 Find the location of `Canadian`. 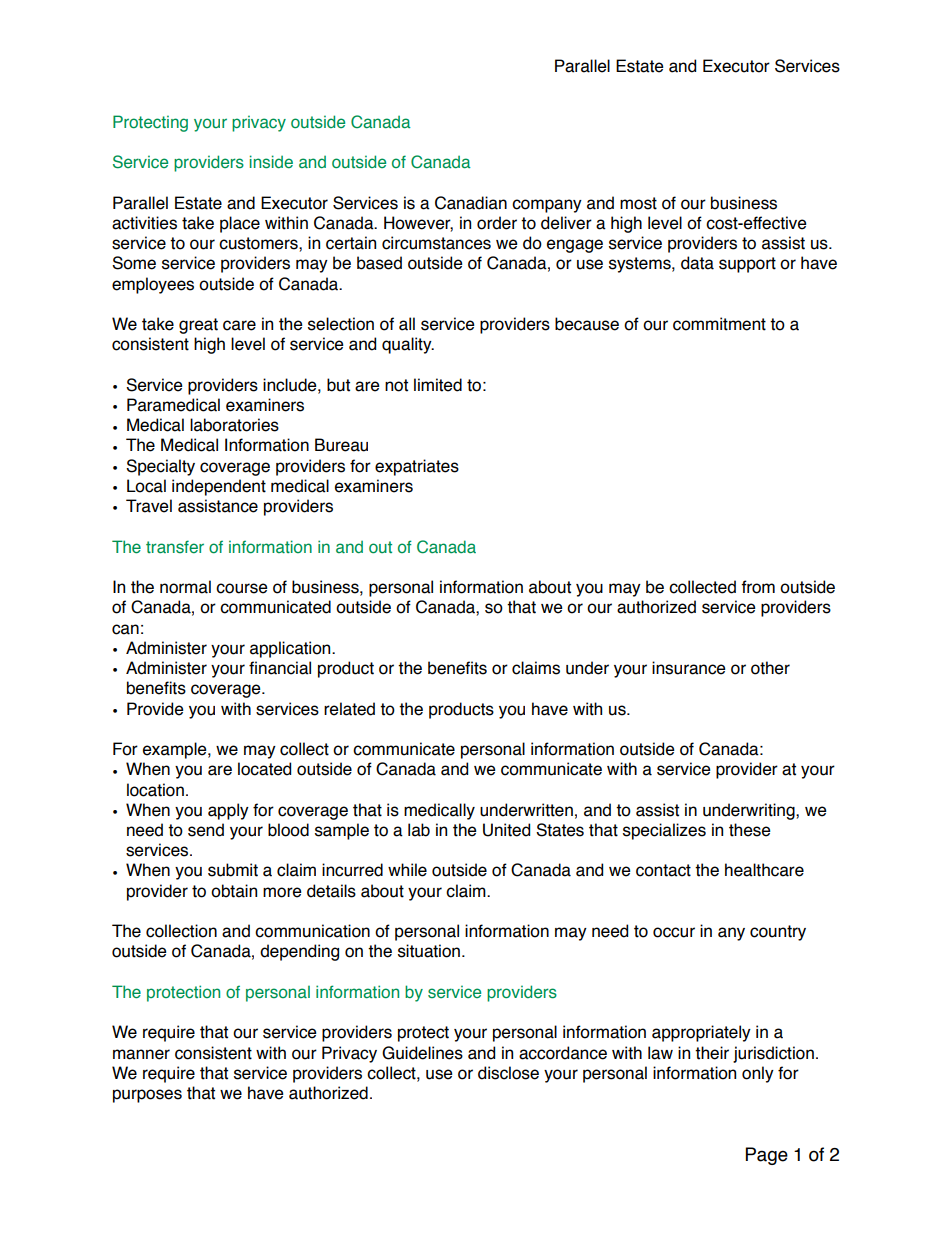

Canadian is located at coordinates (471, 203).
